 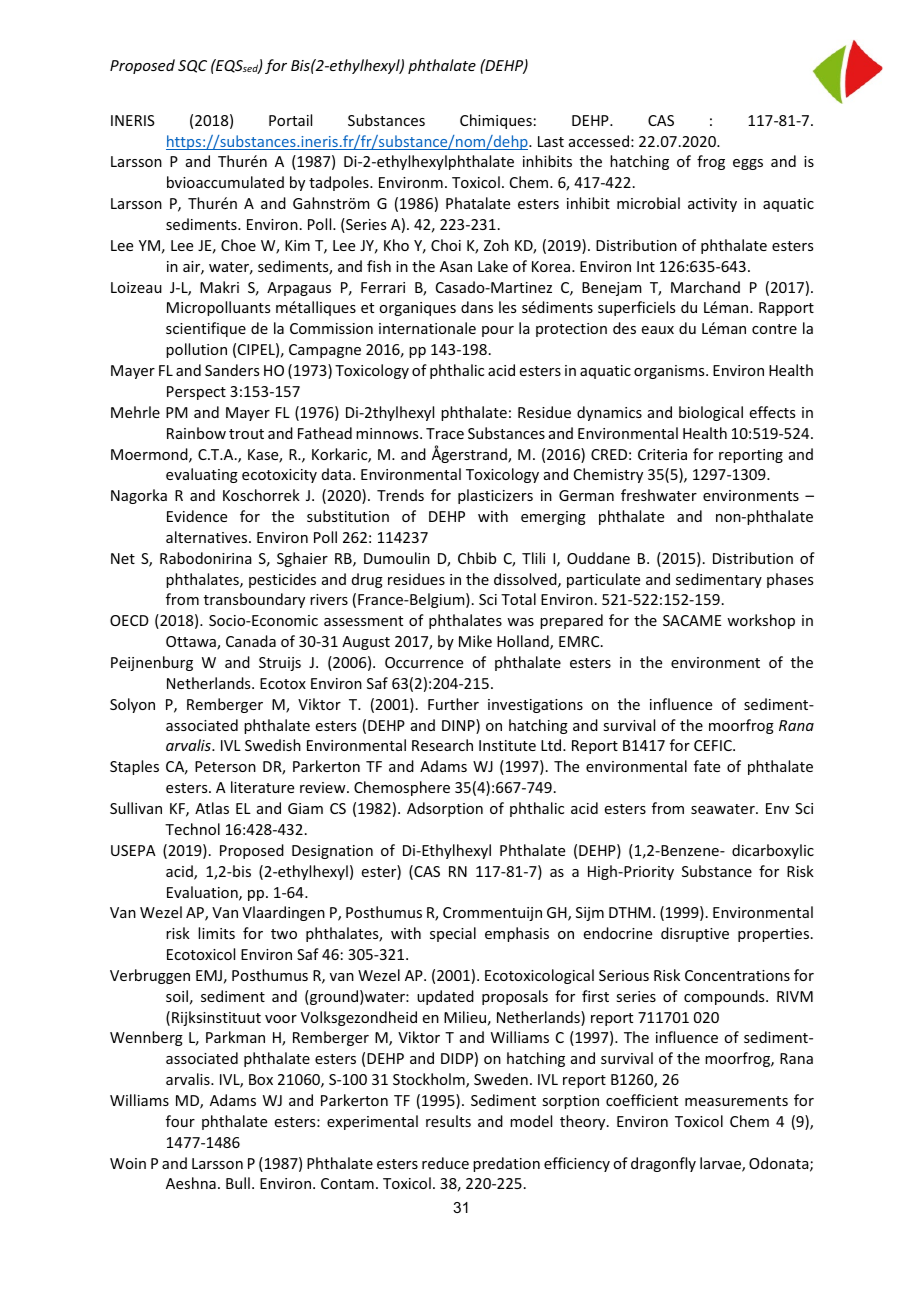 I want to click on four, so click(x=180, y=1121).
